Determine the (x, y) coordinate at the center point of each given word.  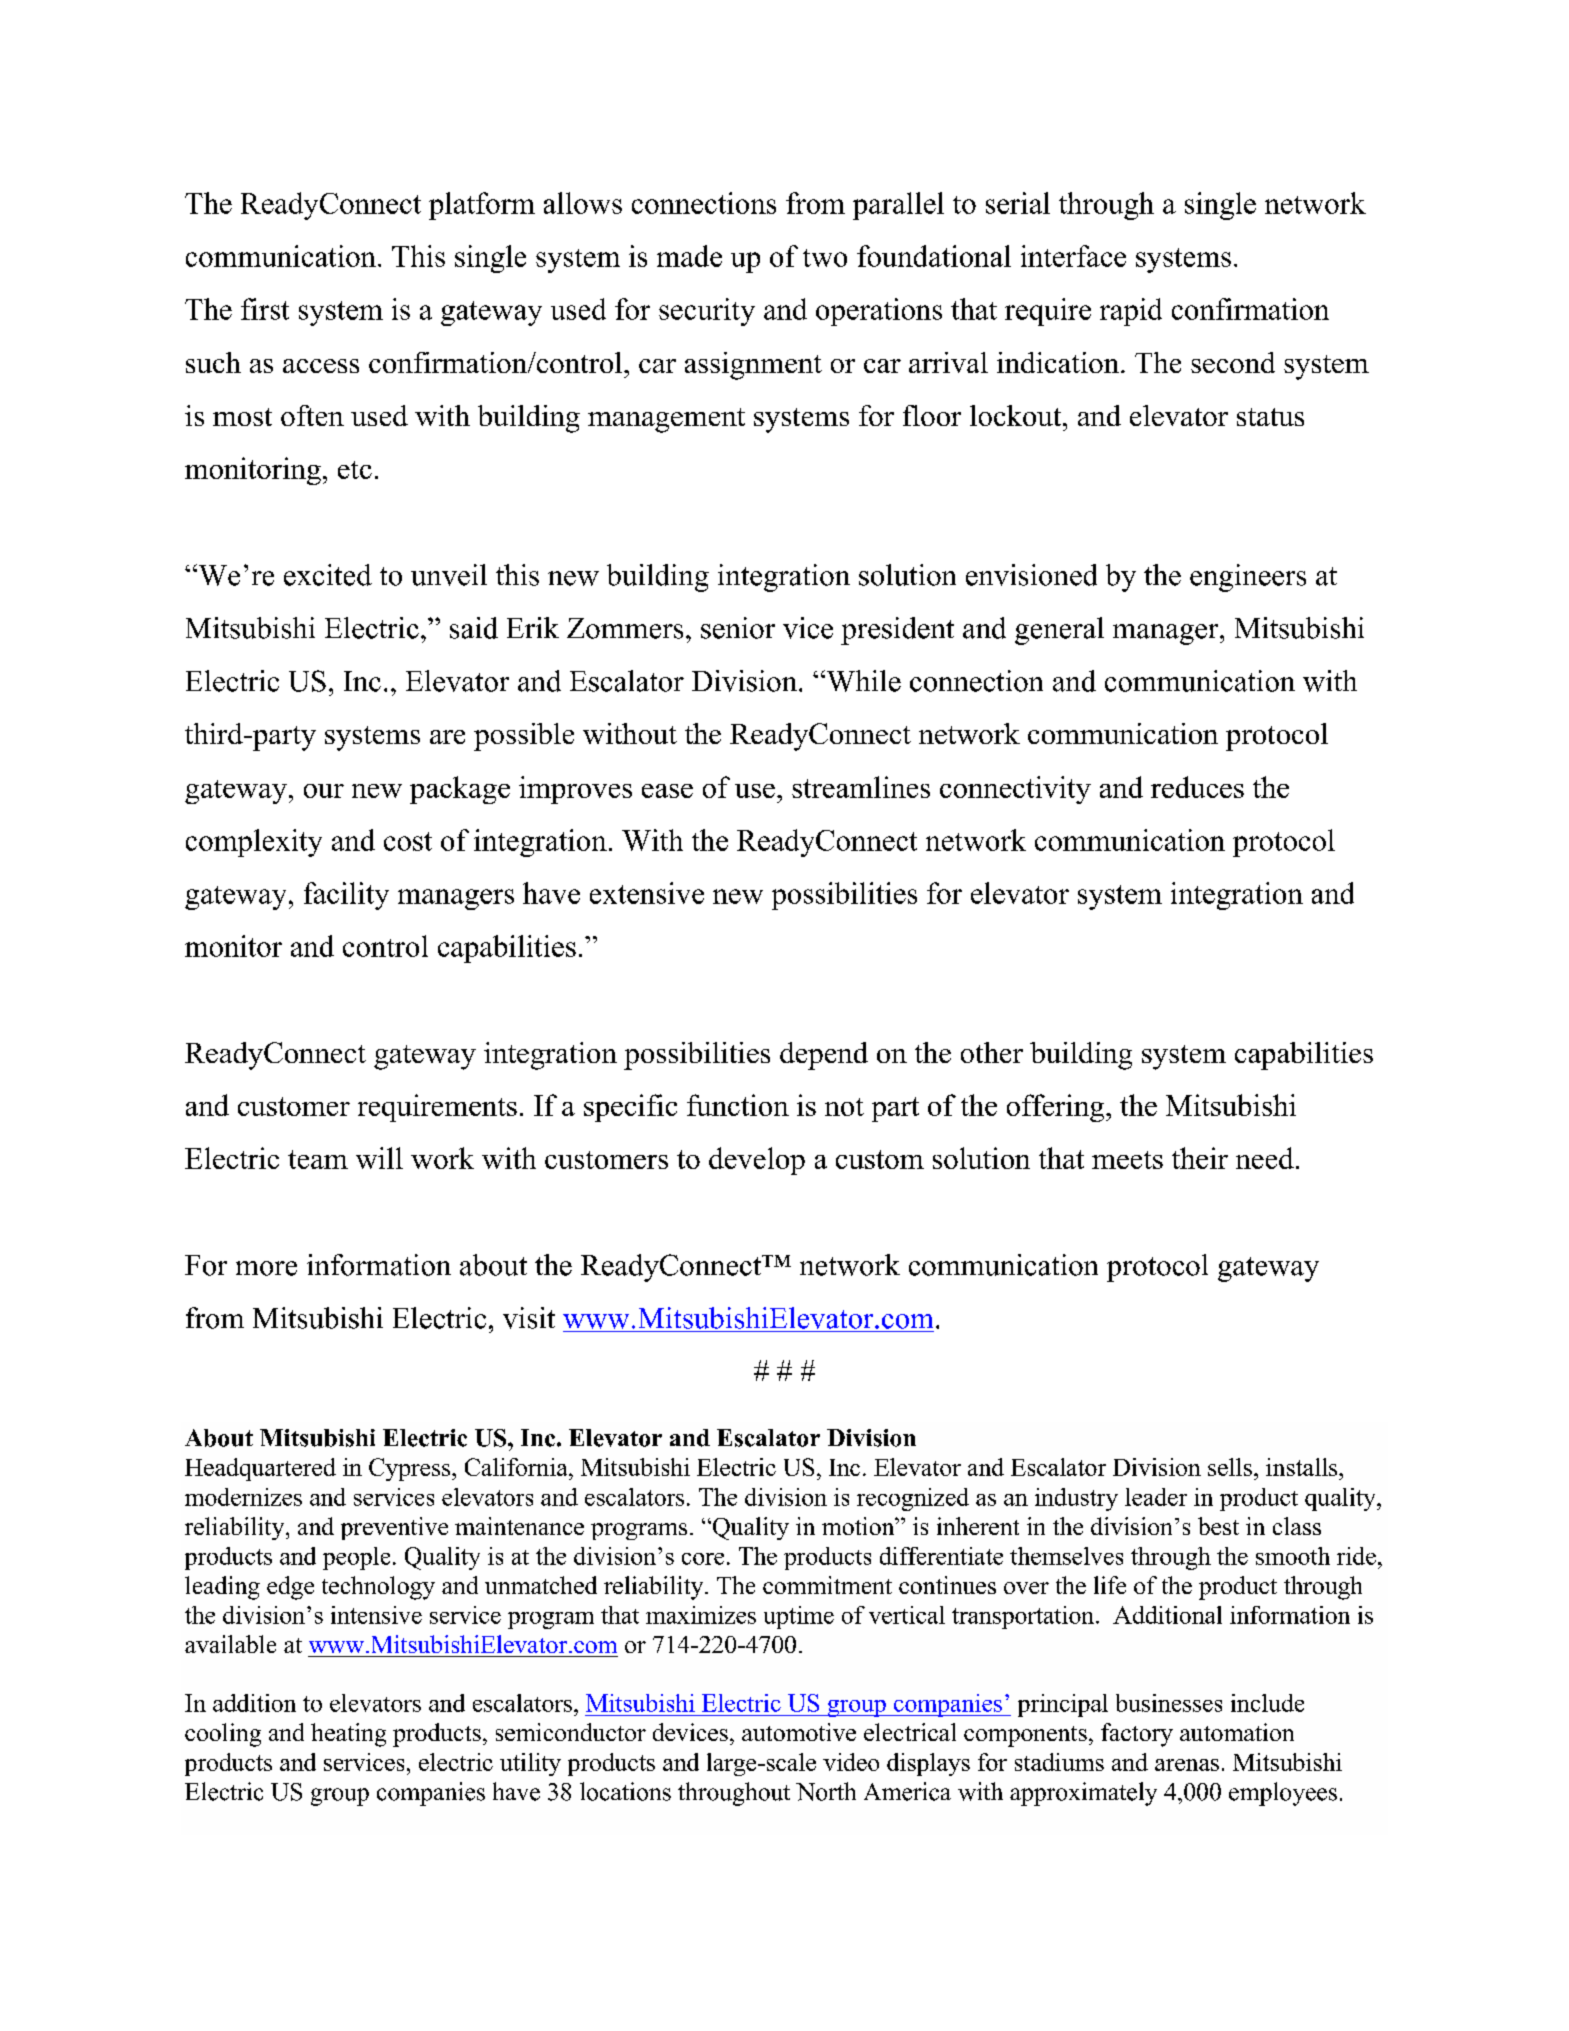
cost (408, 841)
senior (738, 628)
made (689, 256)
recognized (913, 1499)
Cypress (411, 1469)
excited (328, 575)
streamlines (861, 787)
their (1200, 1158)
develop (757, 1161)
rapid (1131, 312)
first (265, 309)
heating (348, 1735)
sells (1230, 1467)
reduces (1197, 787)
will (379, 1158)
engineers (1248, 578)
